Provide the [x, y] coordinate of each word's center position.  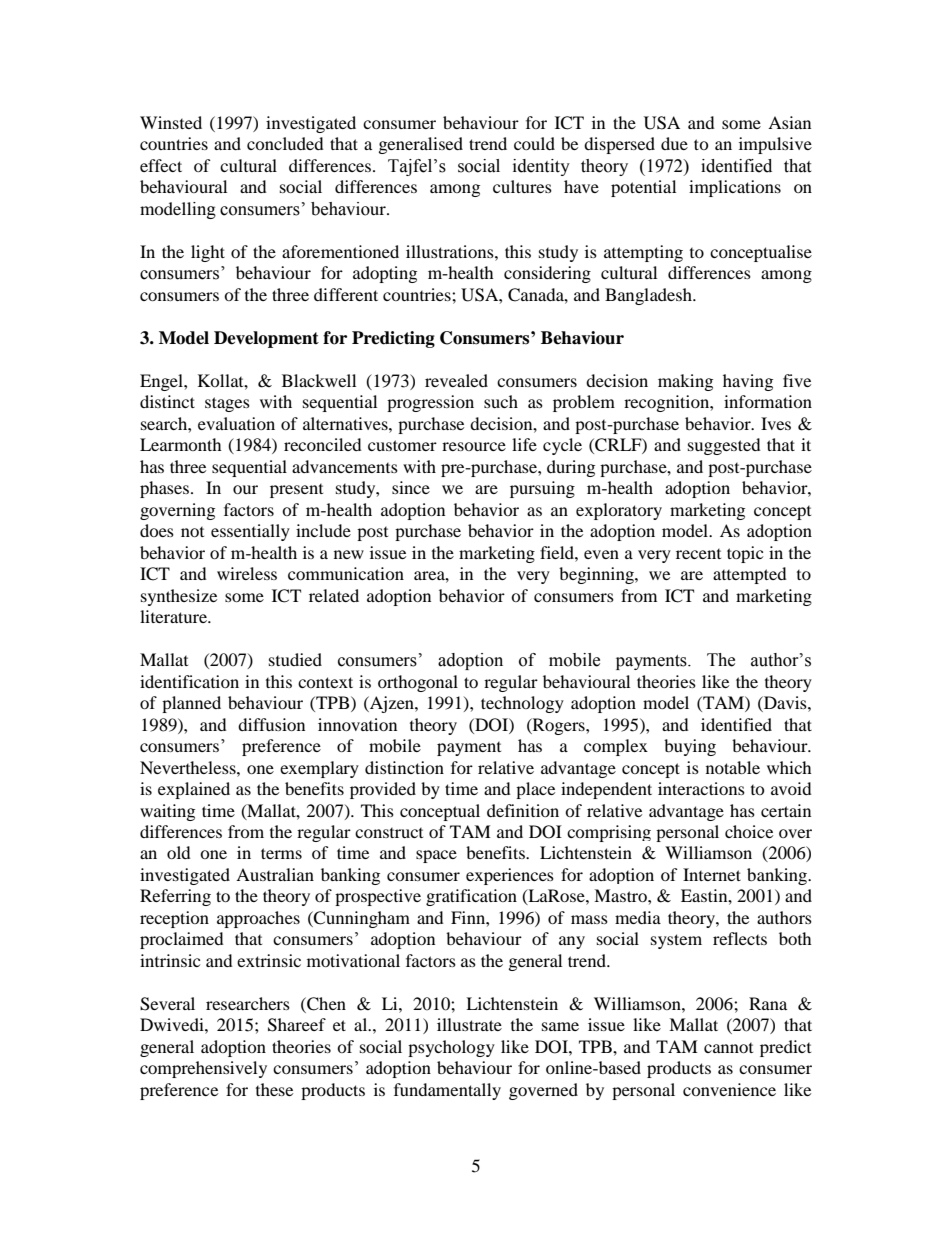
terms [281, 853]
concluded [285, 143]
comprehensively [203, 1069]
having [748, 382]
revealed [456, 380]
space [436, 856]
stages [227, 404]
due [674, 143]
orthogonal [418, 683]
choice [749, 831]
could [534, 143]
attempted [750, 575]
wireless [247, 573]
